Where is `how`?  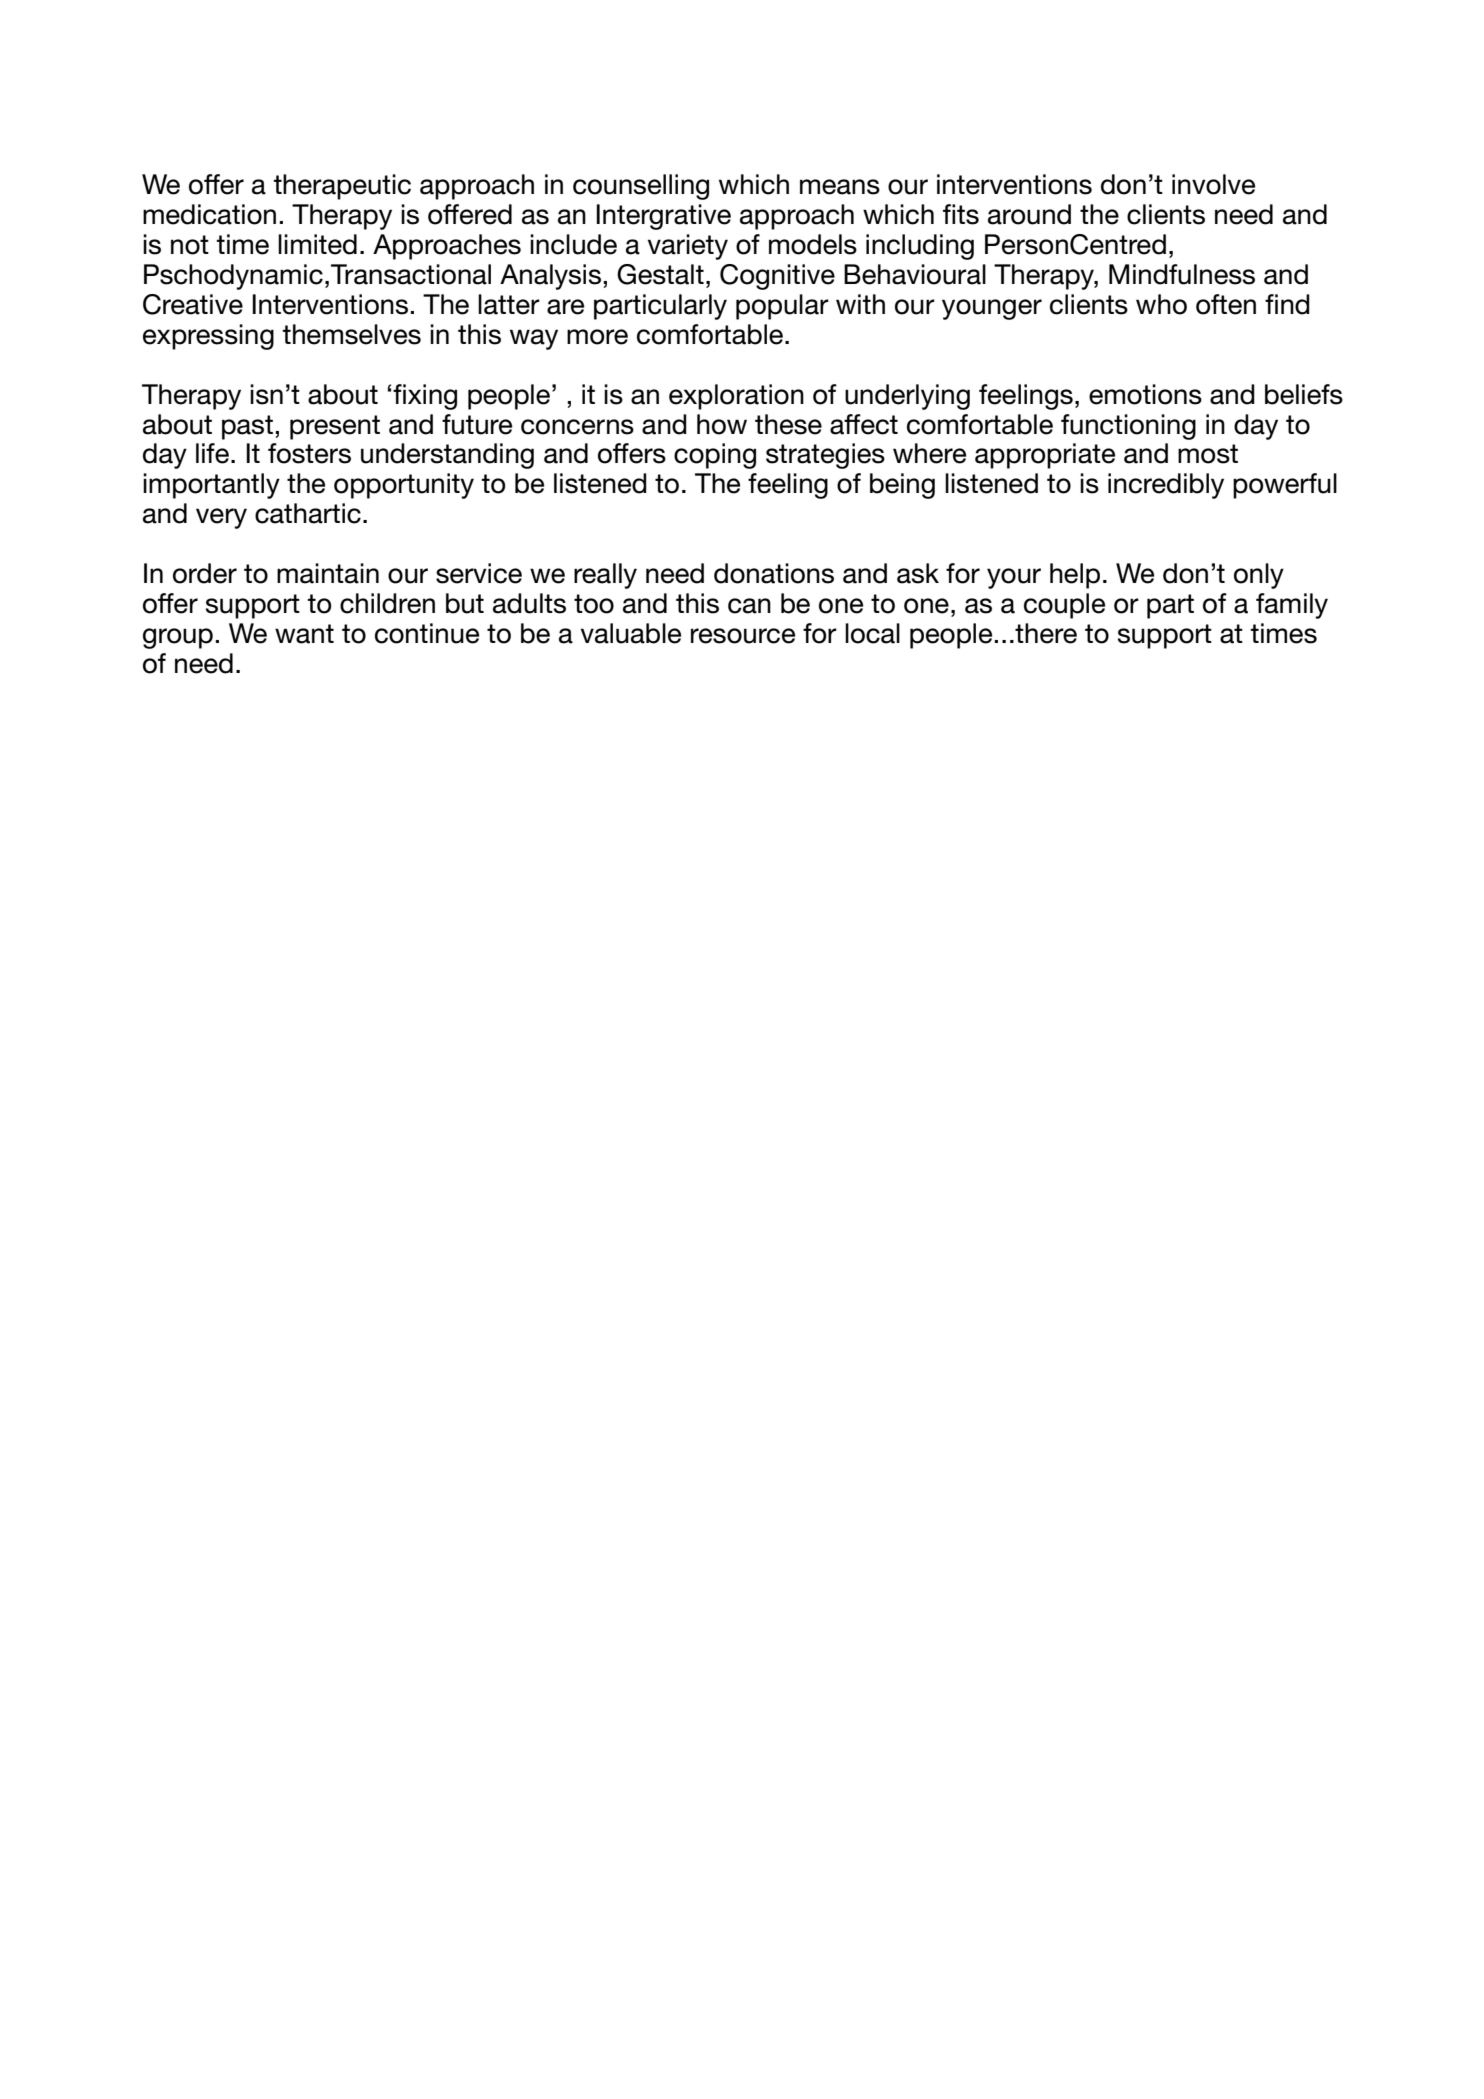
how is located at coordinates (722, 424).
